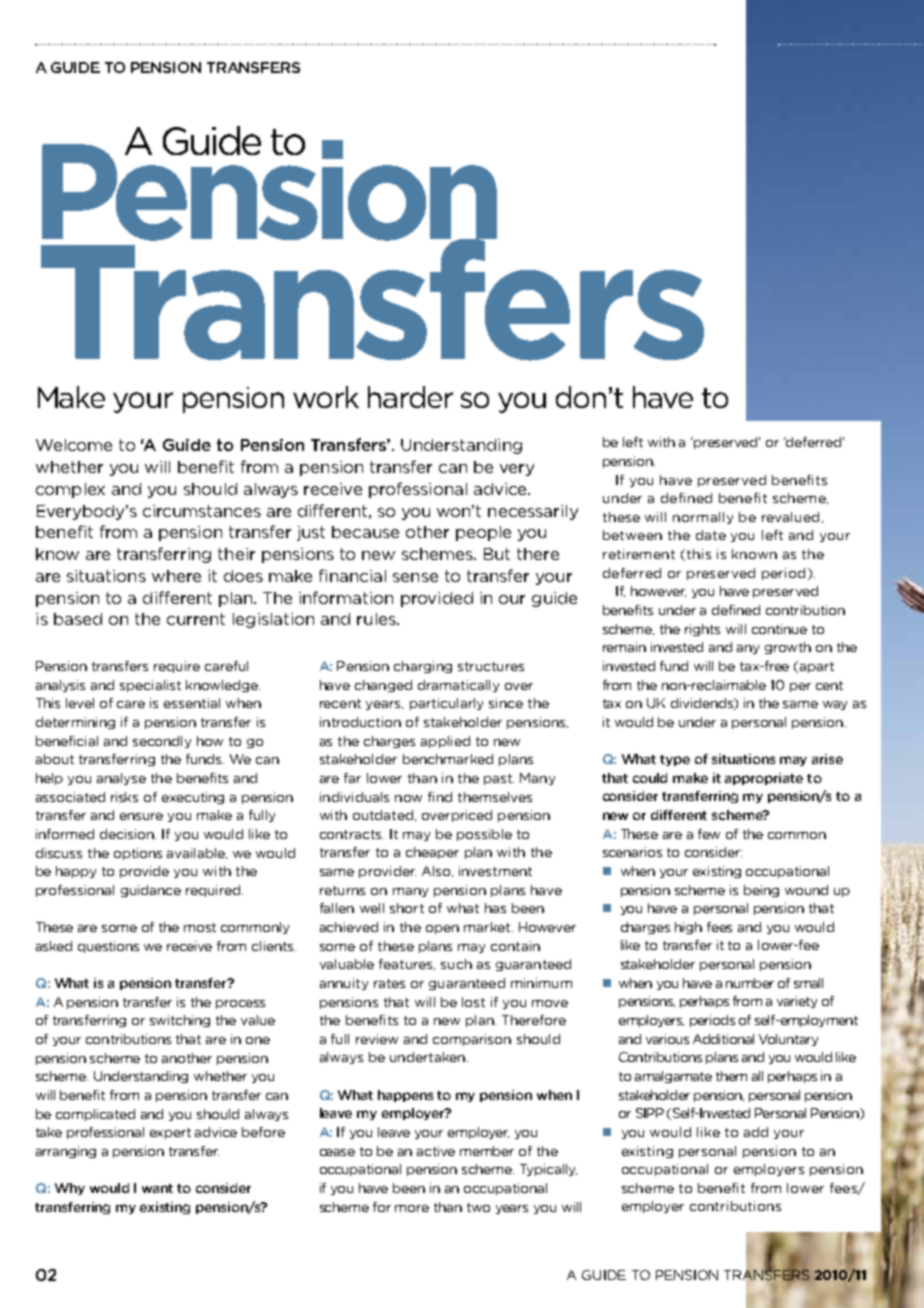 The height and width of the image is (1308, 924). Describe the element at coordinates (703, 704) in the image. I see `dividends` at that location.
